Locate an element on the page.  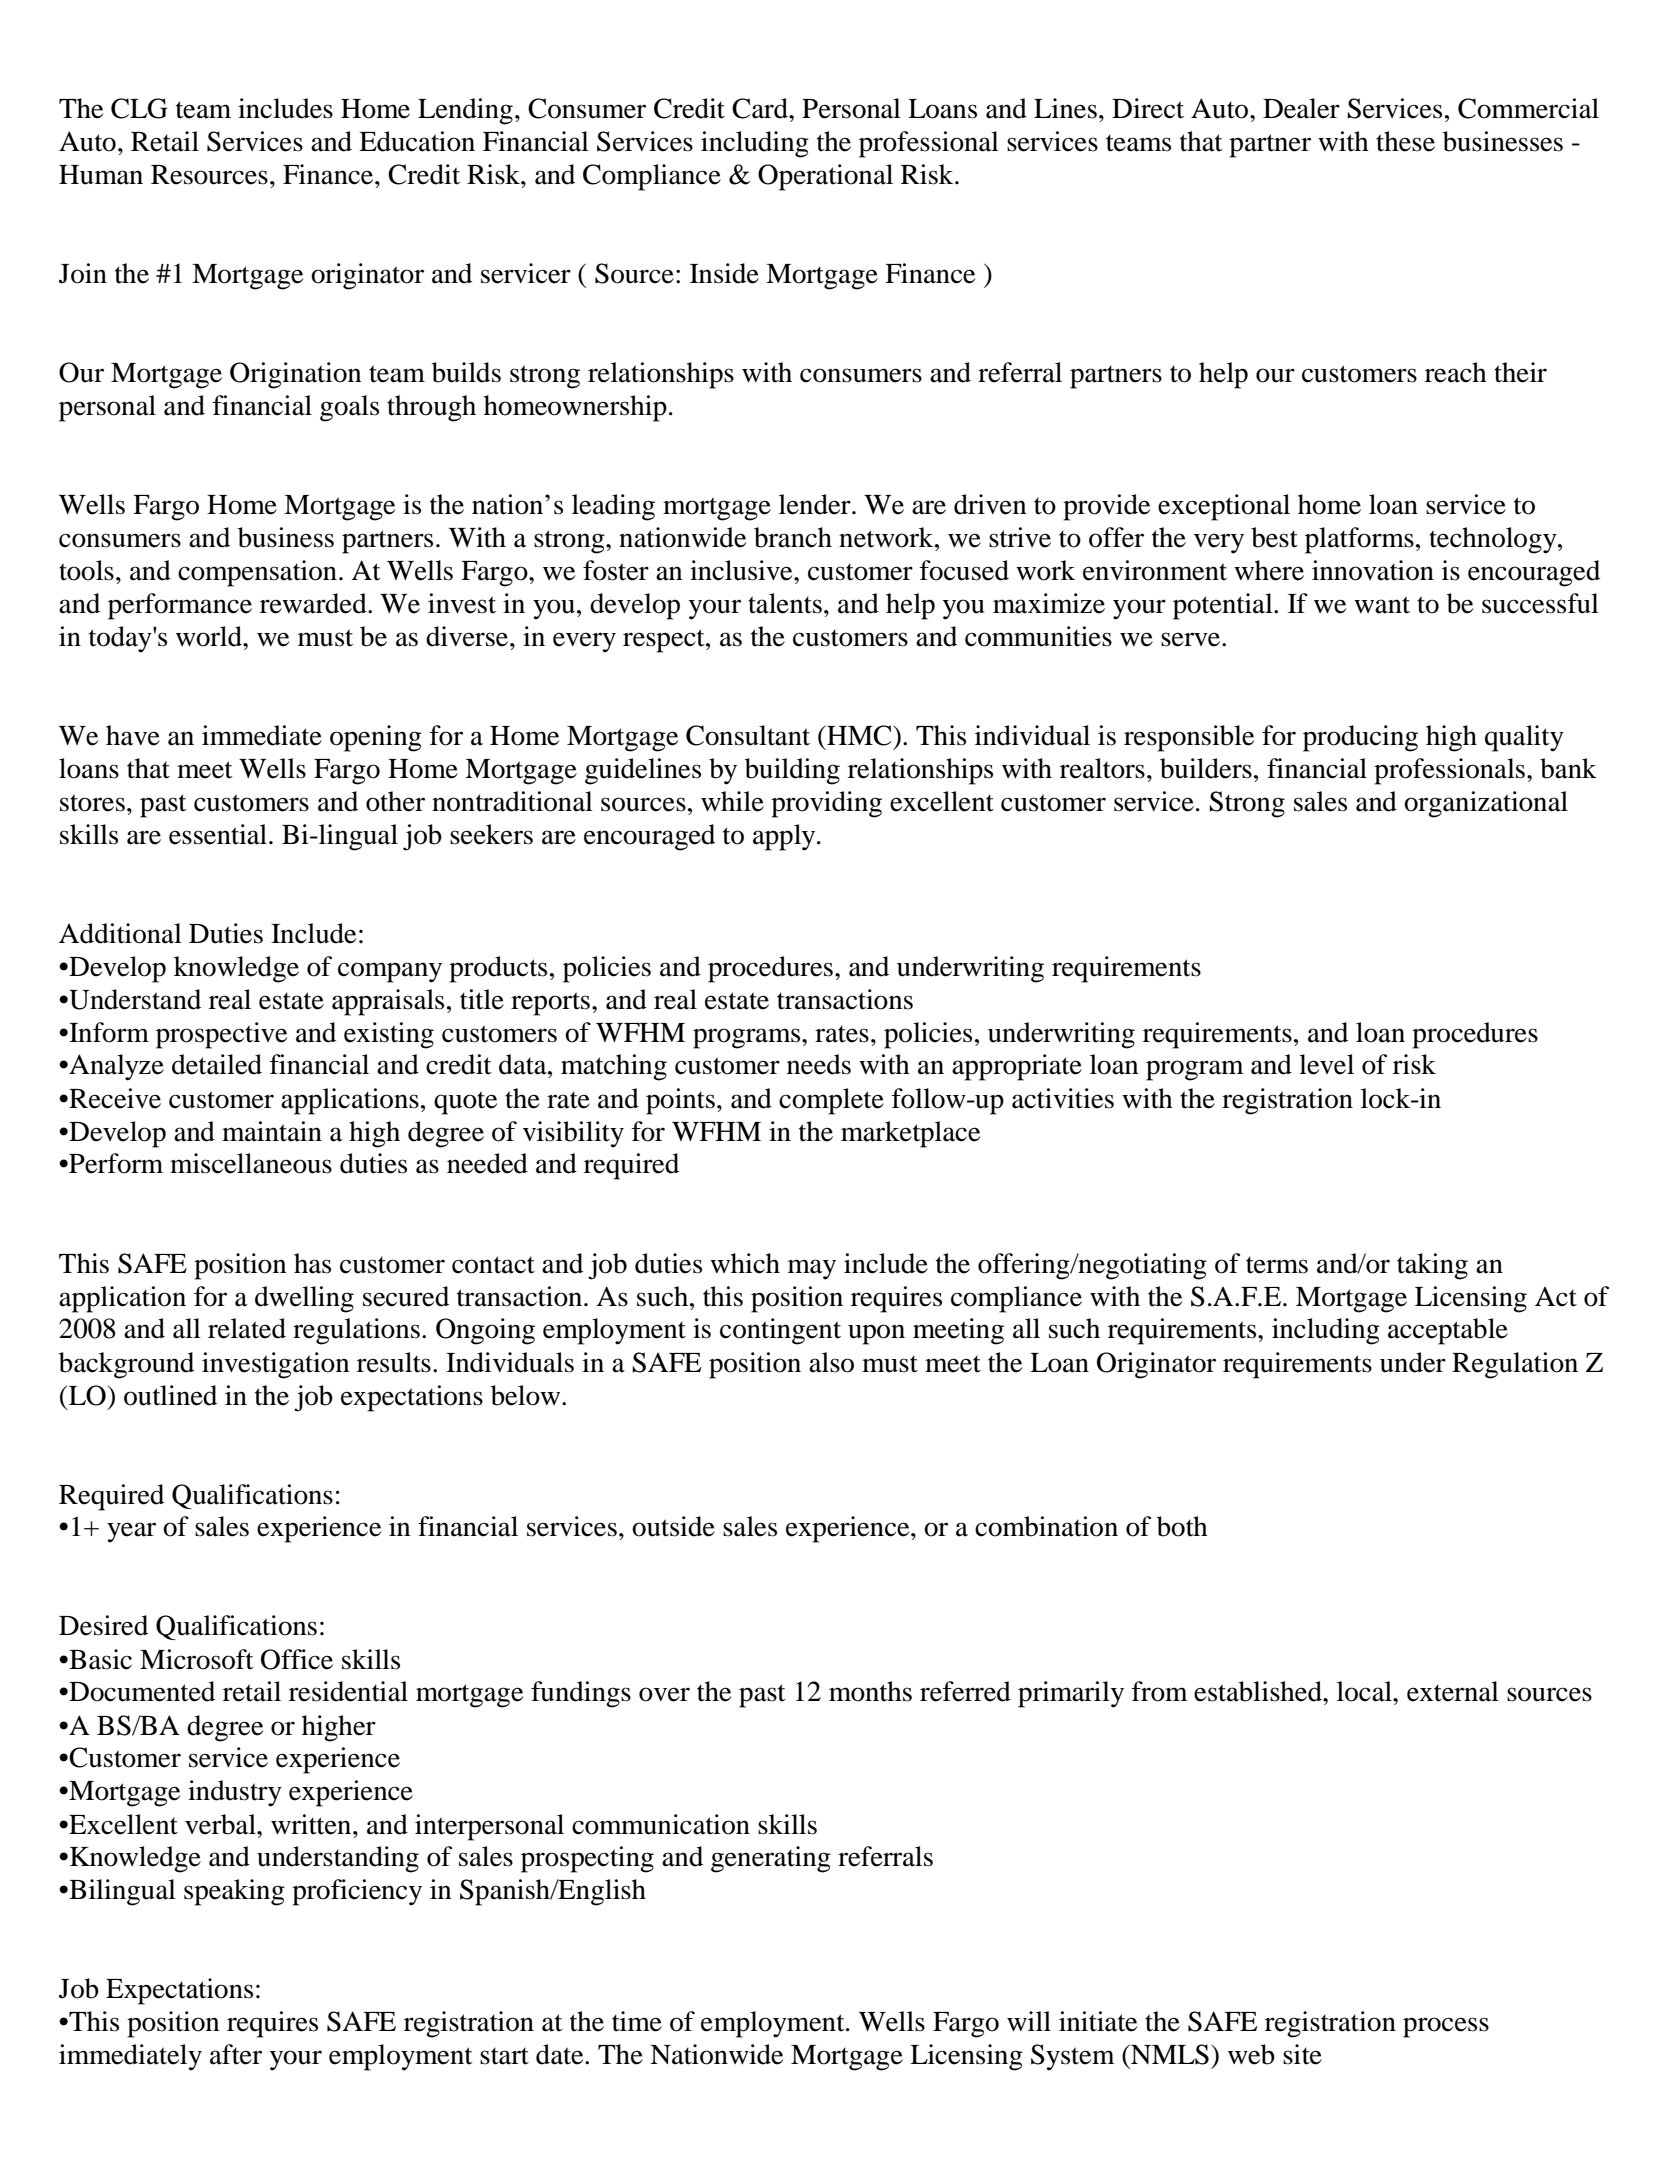
Operational is located at coordinates (825, 177).
